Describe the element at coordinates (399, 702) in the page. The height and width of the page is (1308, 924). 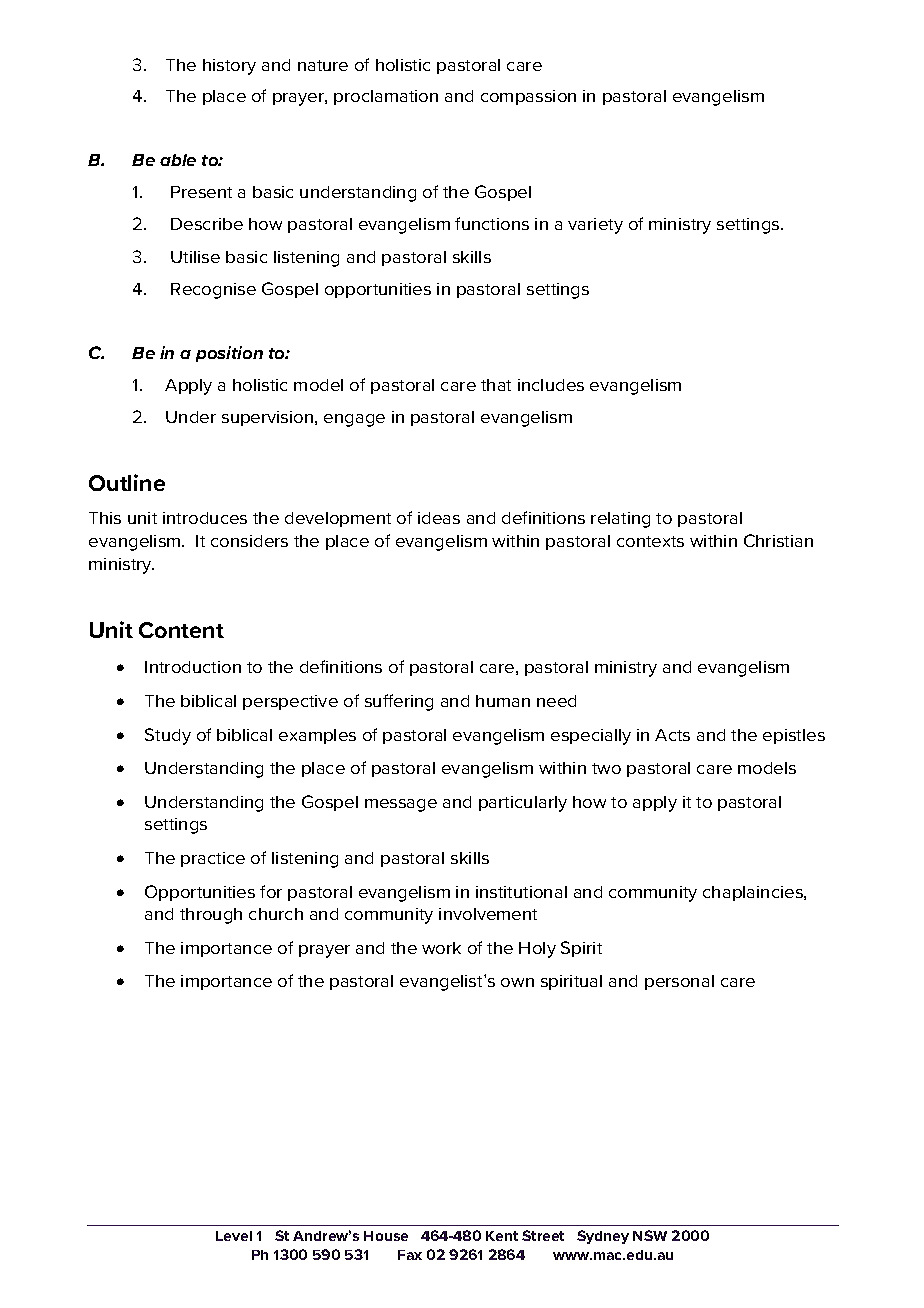
I see `suffering` at that location.
